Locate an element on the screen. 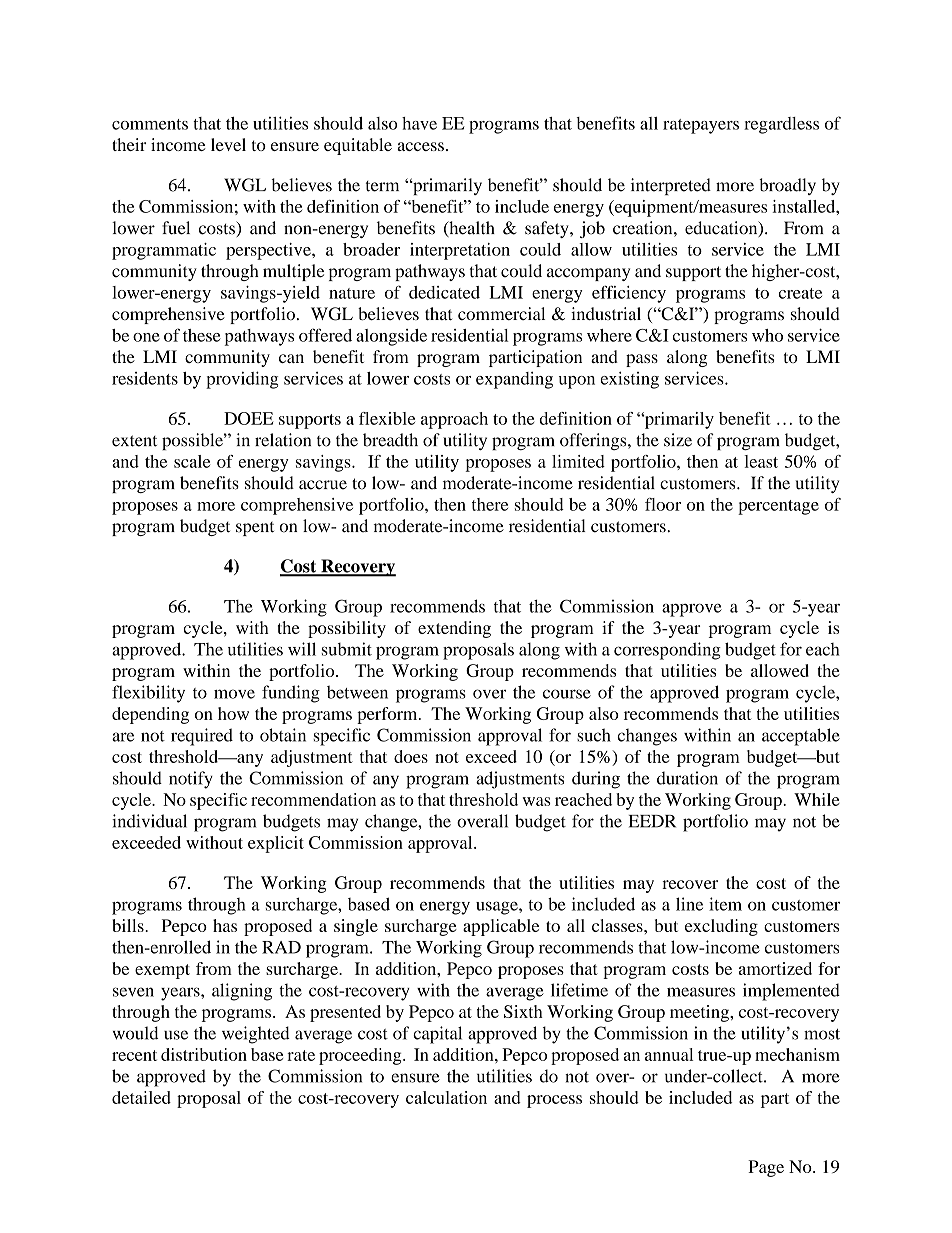 This screenshot has height=1233, width=952. level is located at coordinates (228, 144).
